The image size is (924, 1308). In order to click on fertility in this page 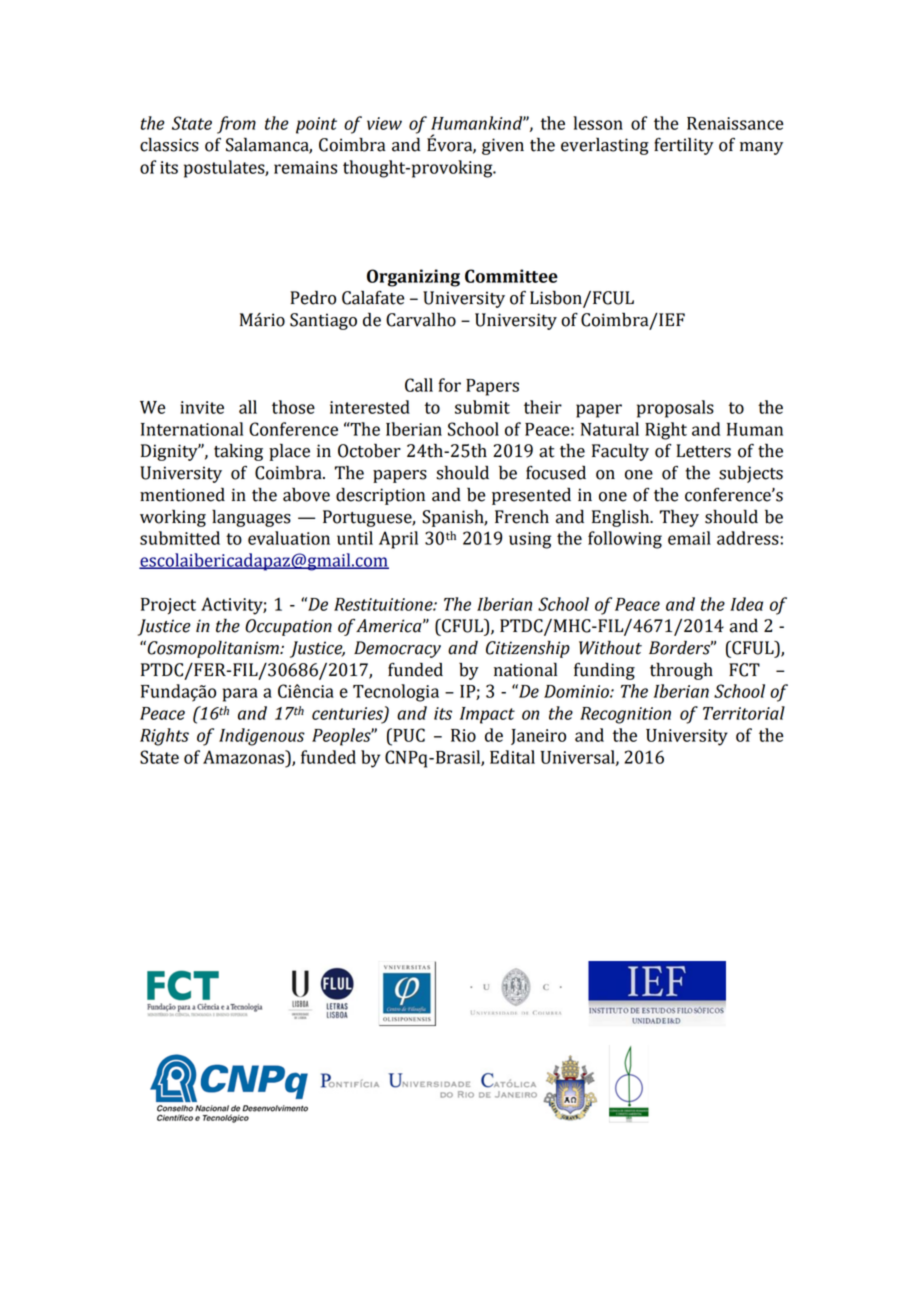, I will do `click(684, 146)`.
